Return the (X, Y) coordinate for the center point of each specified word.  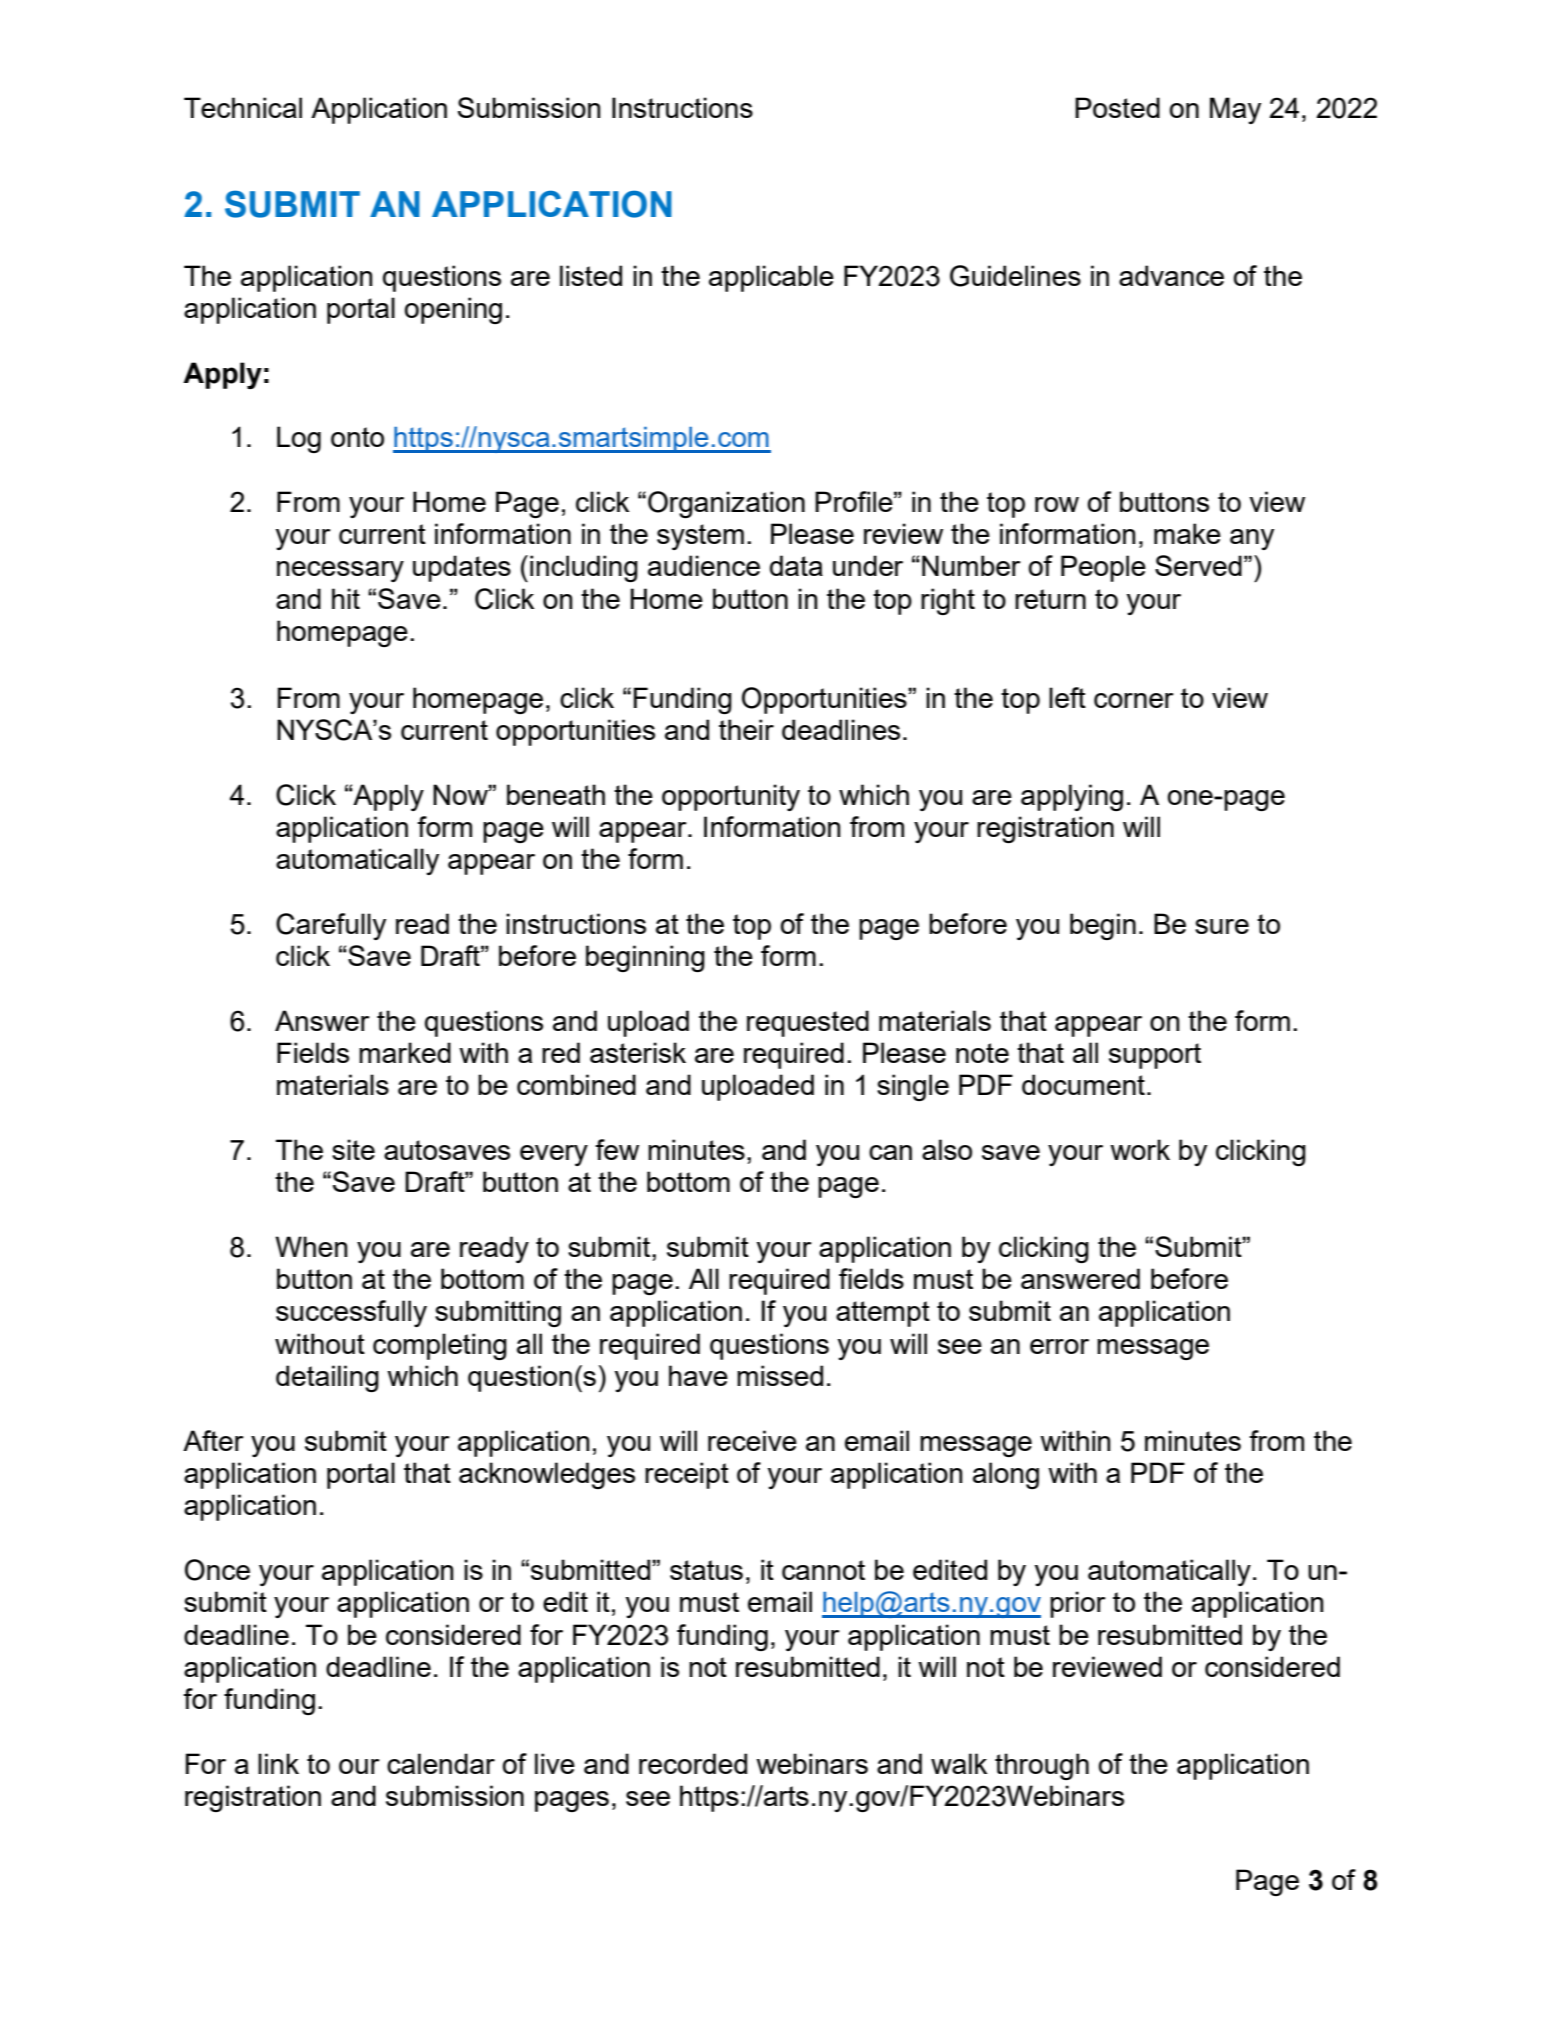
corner (1134, 700)
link (278, 1763)
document (1083, 1084)
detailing (327, 1378)
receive (752, 1440)
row (1057, 504)
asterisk (638, 1052)
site (353, 1149)
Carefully (331, 926)
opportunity (731, 797)
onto (357, 437)
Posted (1117, 107)
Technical (243, 107)
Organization (726, 504)
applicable (771, 278)
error (1059, 1346)
